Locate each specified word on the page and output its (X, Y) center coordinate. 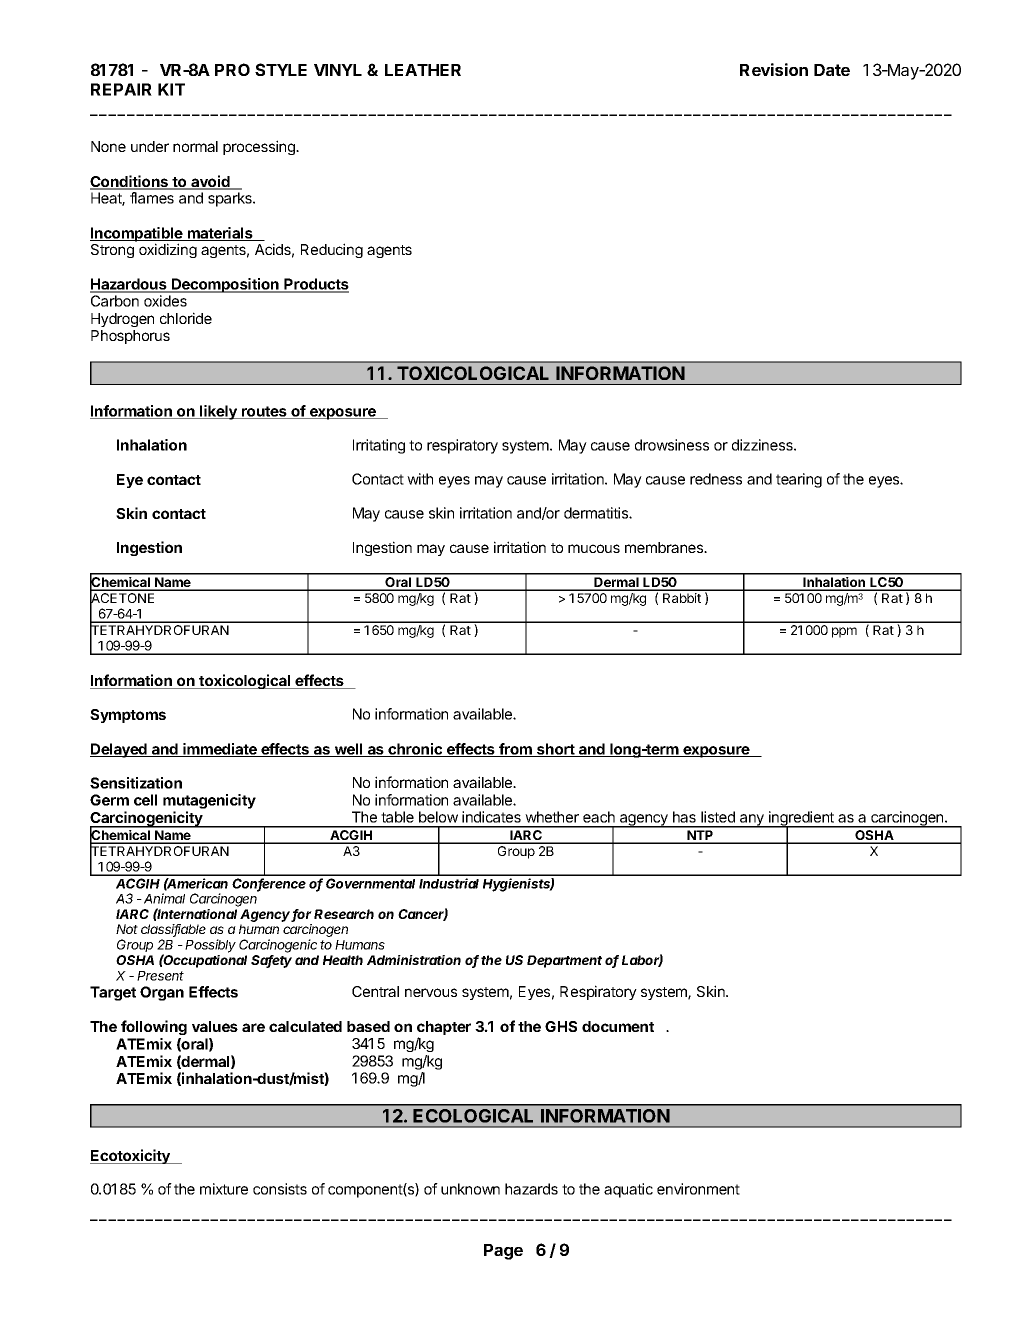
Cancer (423, 914)
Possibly (210, 946)
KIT (171, 89)
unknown (470, 1189)
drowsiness (672, 445)
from (515, 750)
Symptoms (128, 716)
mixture (224, 1189)
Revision (774, 69)
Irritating (379, 446)
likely (218, 412)
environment (698, 1189)
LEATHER (423, 70)
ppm (844, 632)
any (752, 821)
